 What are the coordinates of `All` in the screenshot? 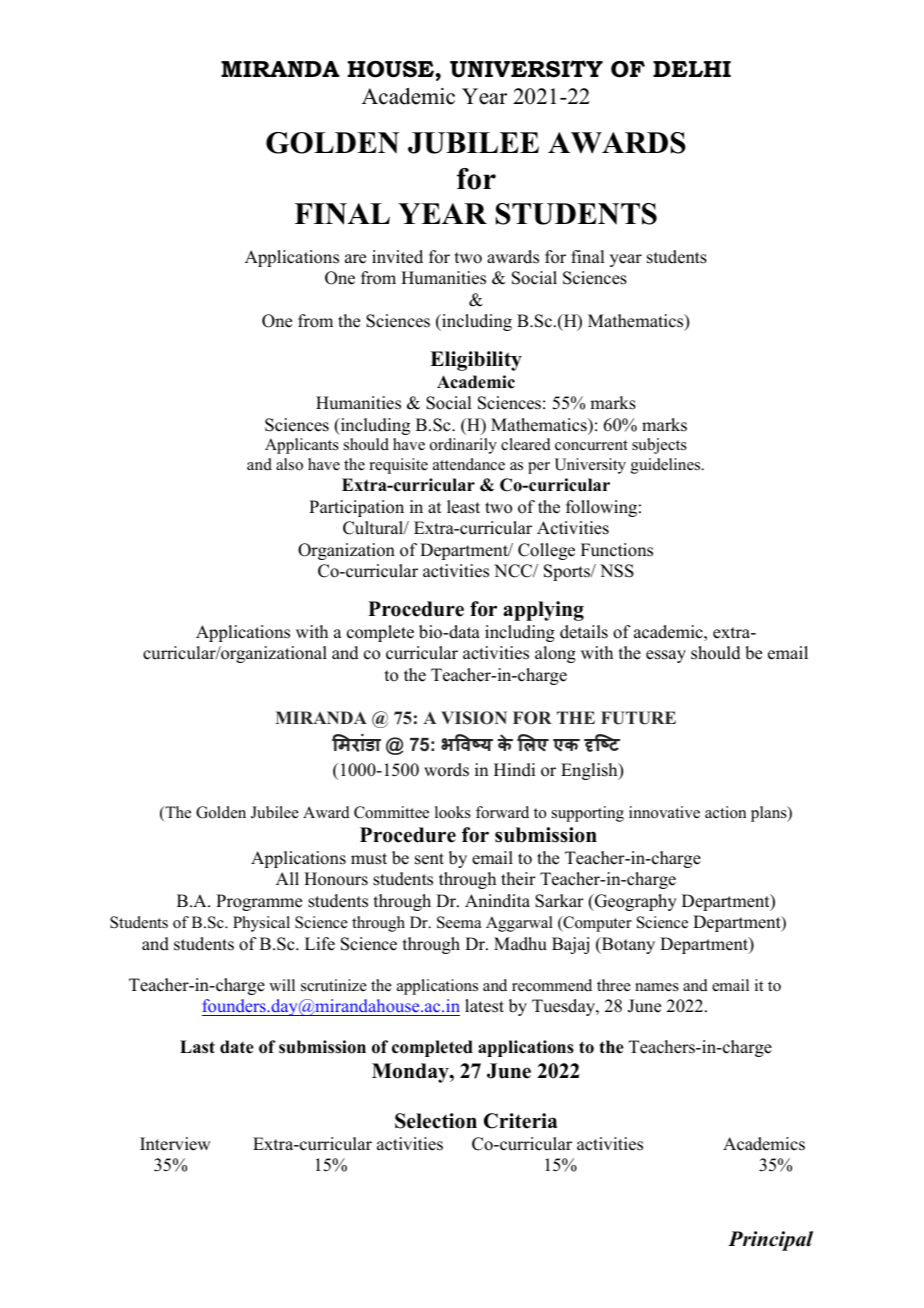 It's located at (287, 878).
